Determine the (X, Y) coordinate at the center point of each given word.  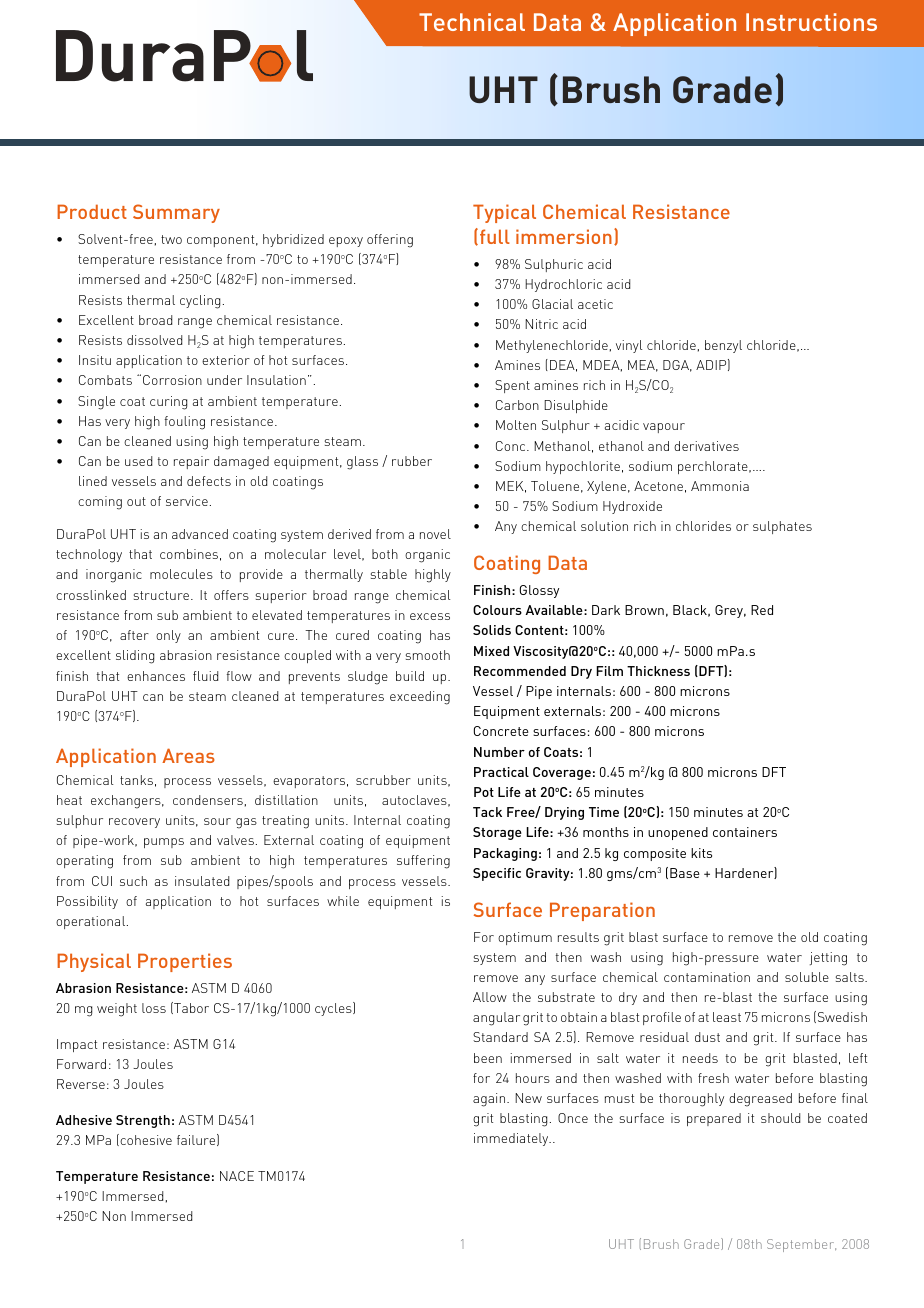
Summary (176, 213)
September (801, 1245)
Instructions (811, 22)
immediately (512, 1139)
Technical (472, 22)
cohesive (145, 1140)
